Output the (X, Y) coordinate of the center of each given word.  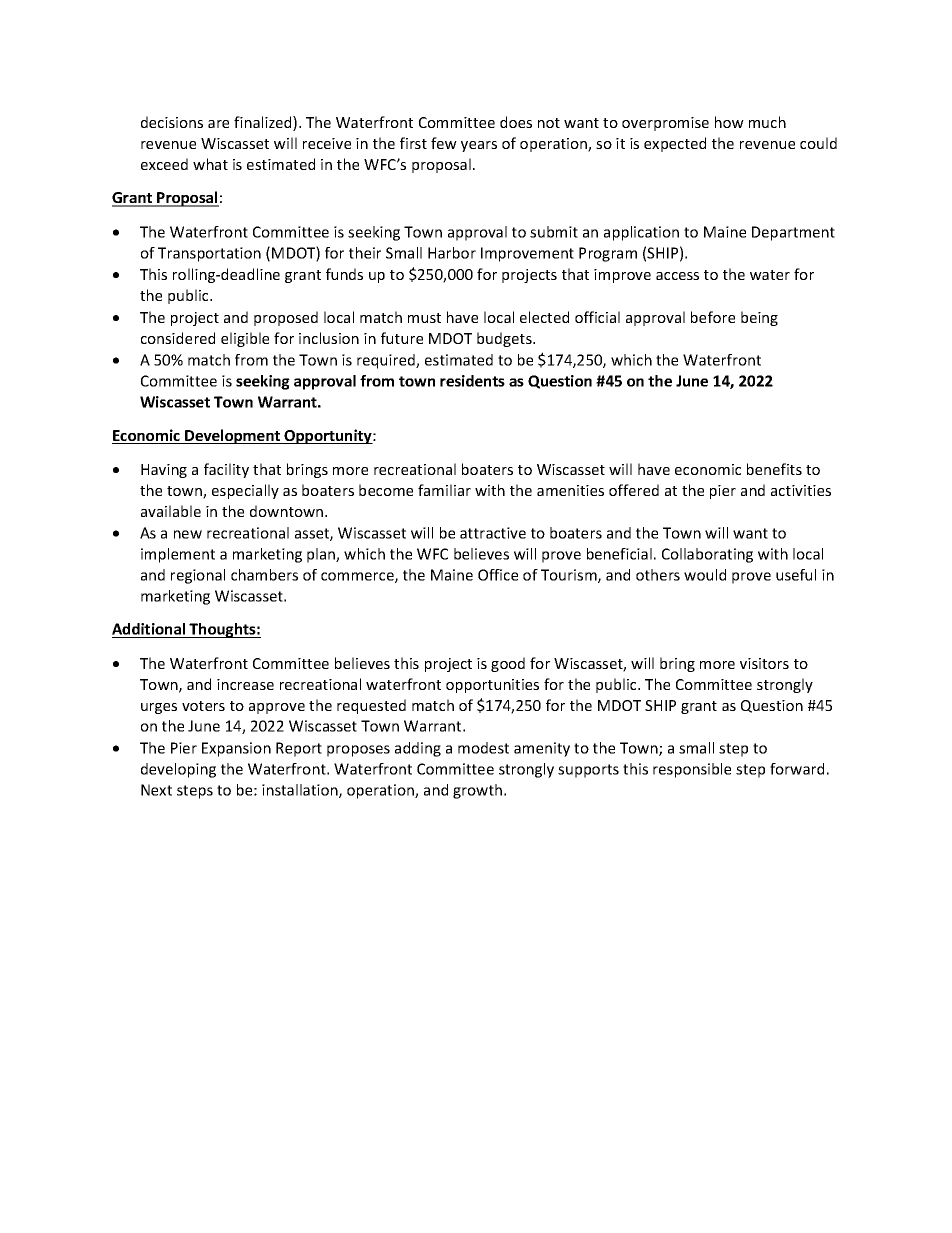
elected (544, 317)
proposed (286, 318)
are (218, 124)
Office (498, 575)
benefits (774, 469)
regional (198, 576)
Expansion (236, 749)
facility (226, 470)
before (713, 317)
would (705, 575)
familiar (444, 490)
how (729, 122)
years (479, 146)
